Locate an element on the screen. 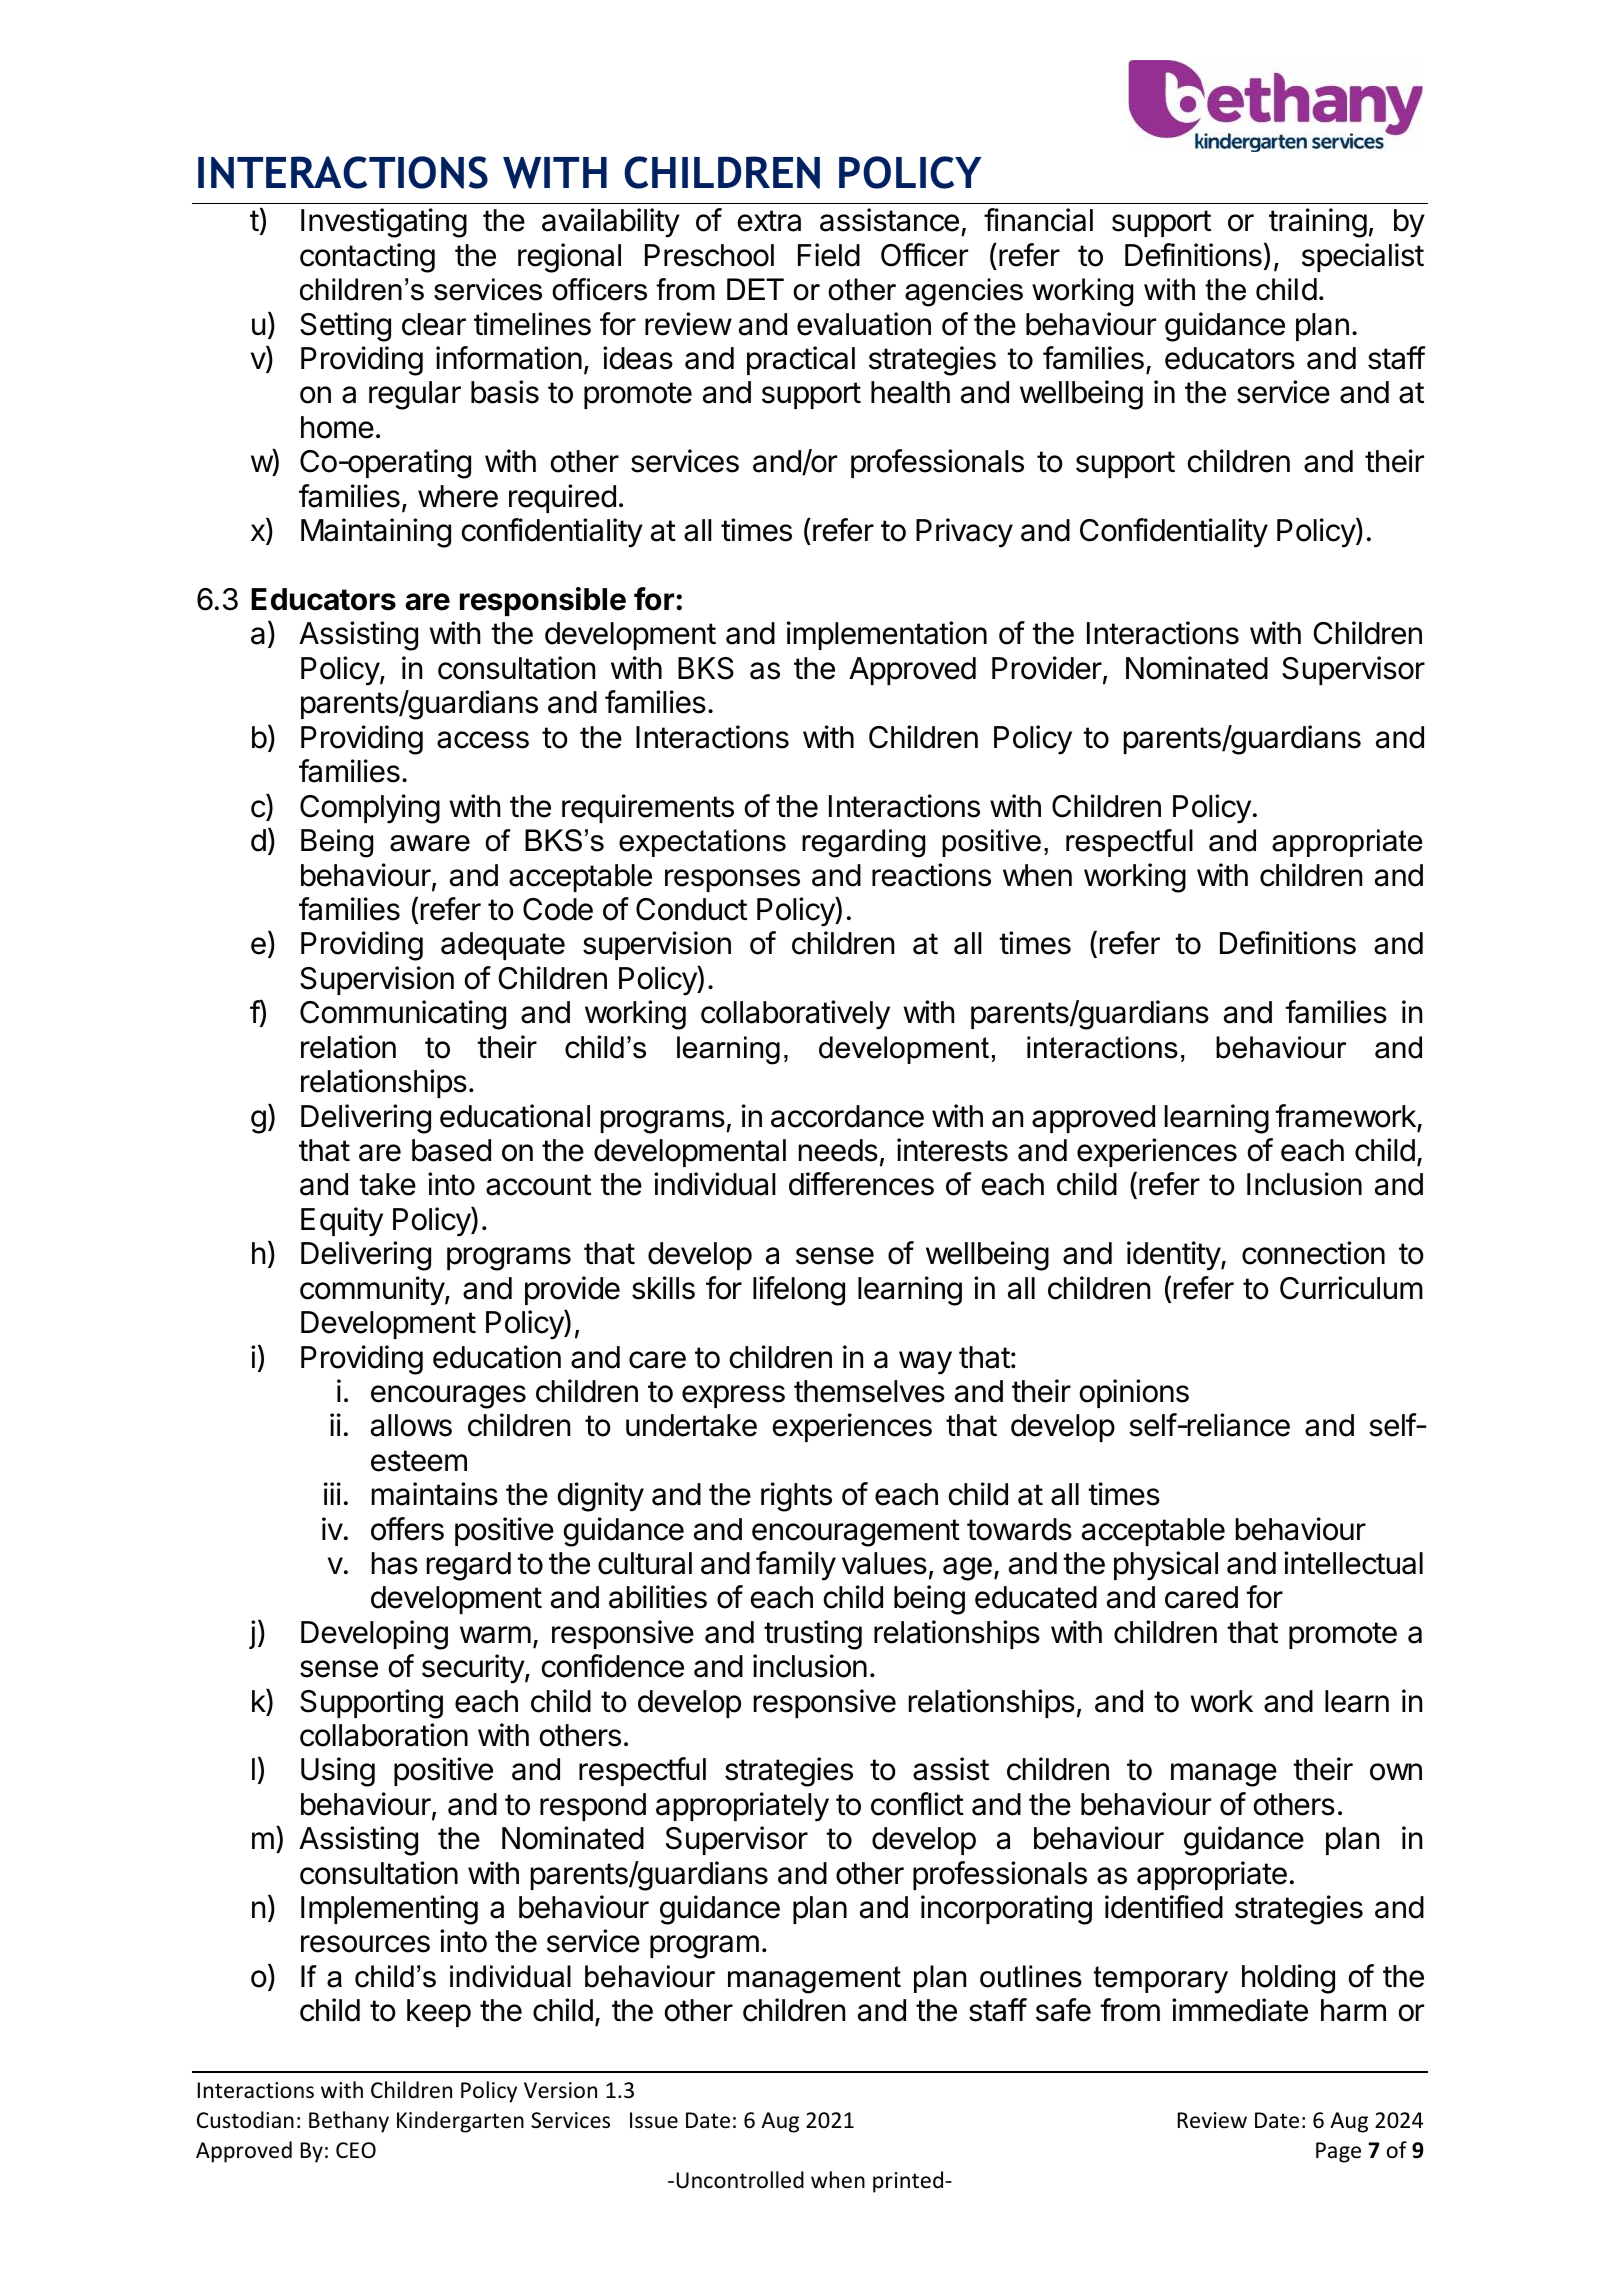 This screenshot has height=2291, width=1620. Communicating is located at coordinates (403, 1015).
